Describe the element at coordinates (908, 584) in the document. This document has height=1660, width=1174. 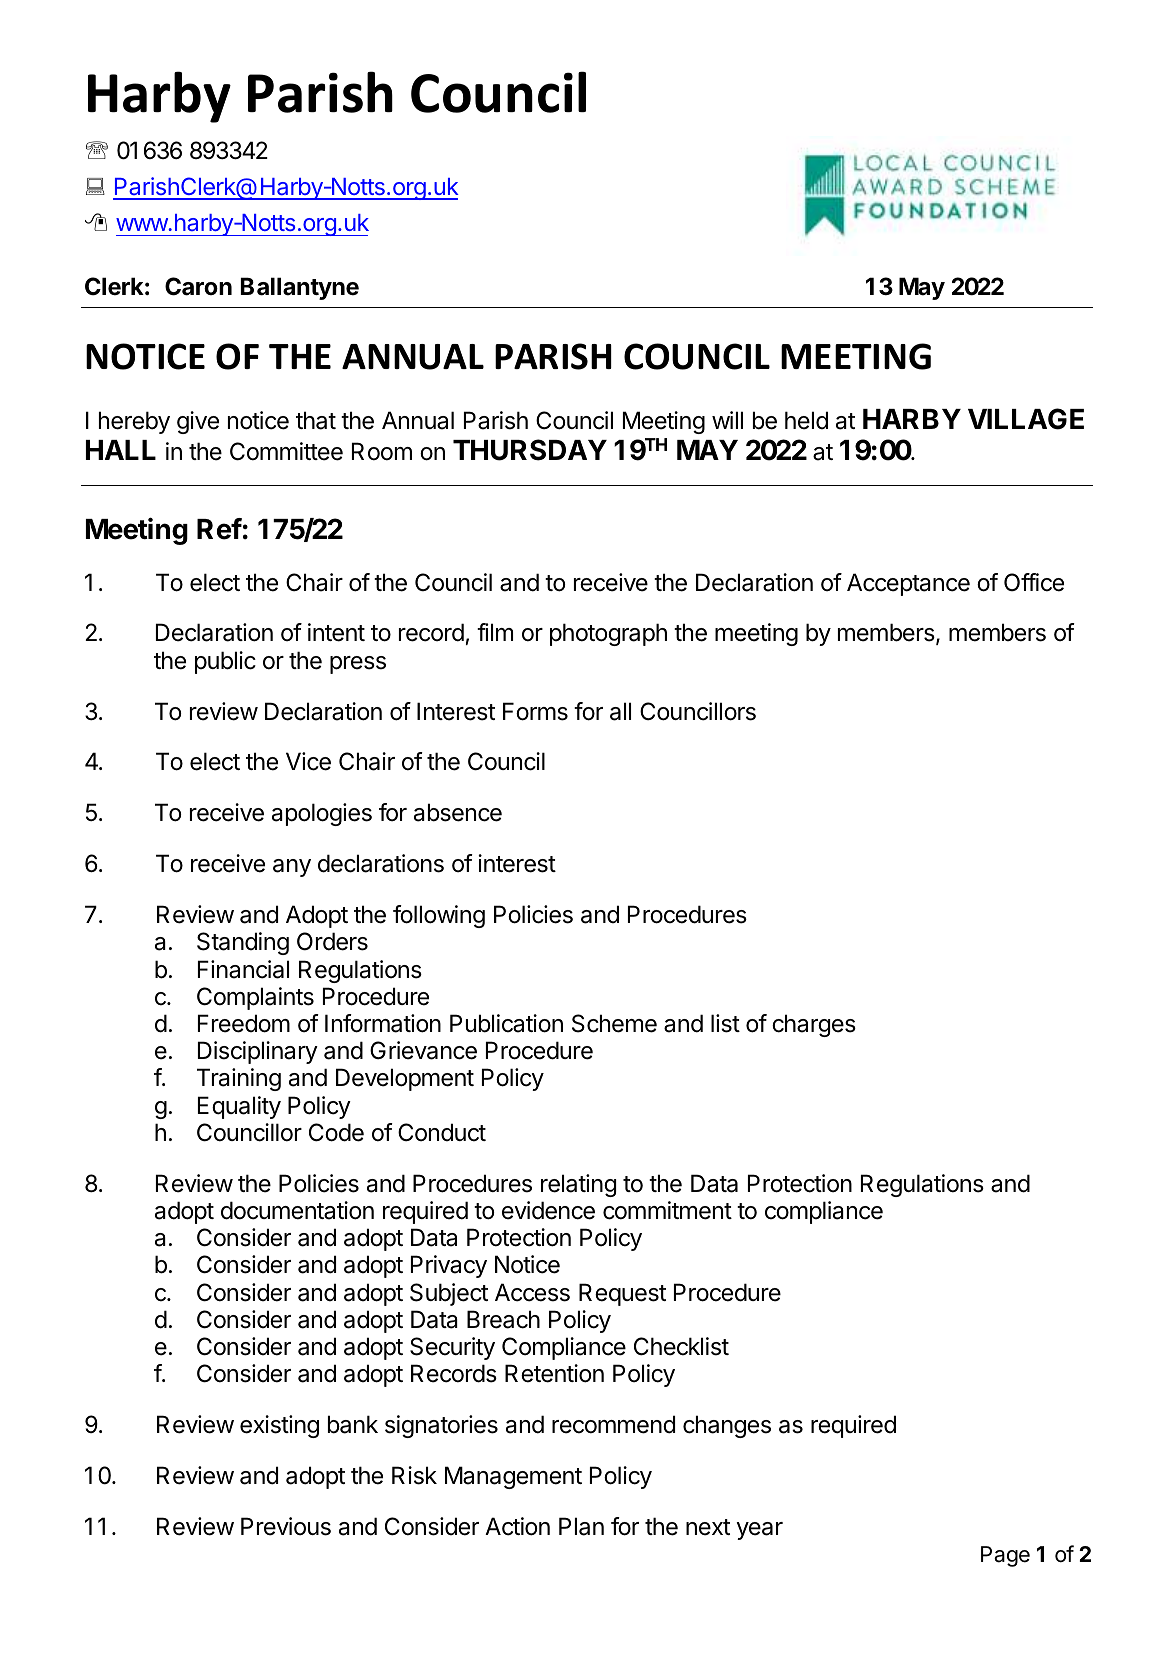
I see `Acceptance` at that location.
